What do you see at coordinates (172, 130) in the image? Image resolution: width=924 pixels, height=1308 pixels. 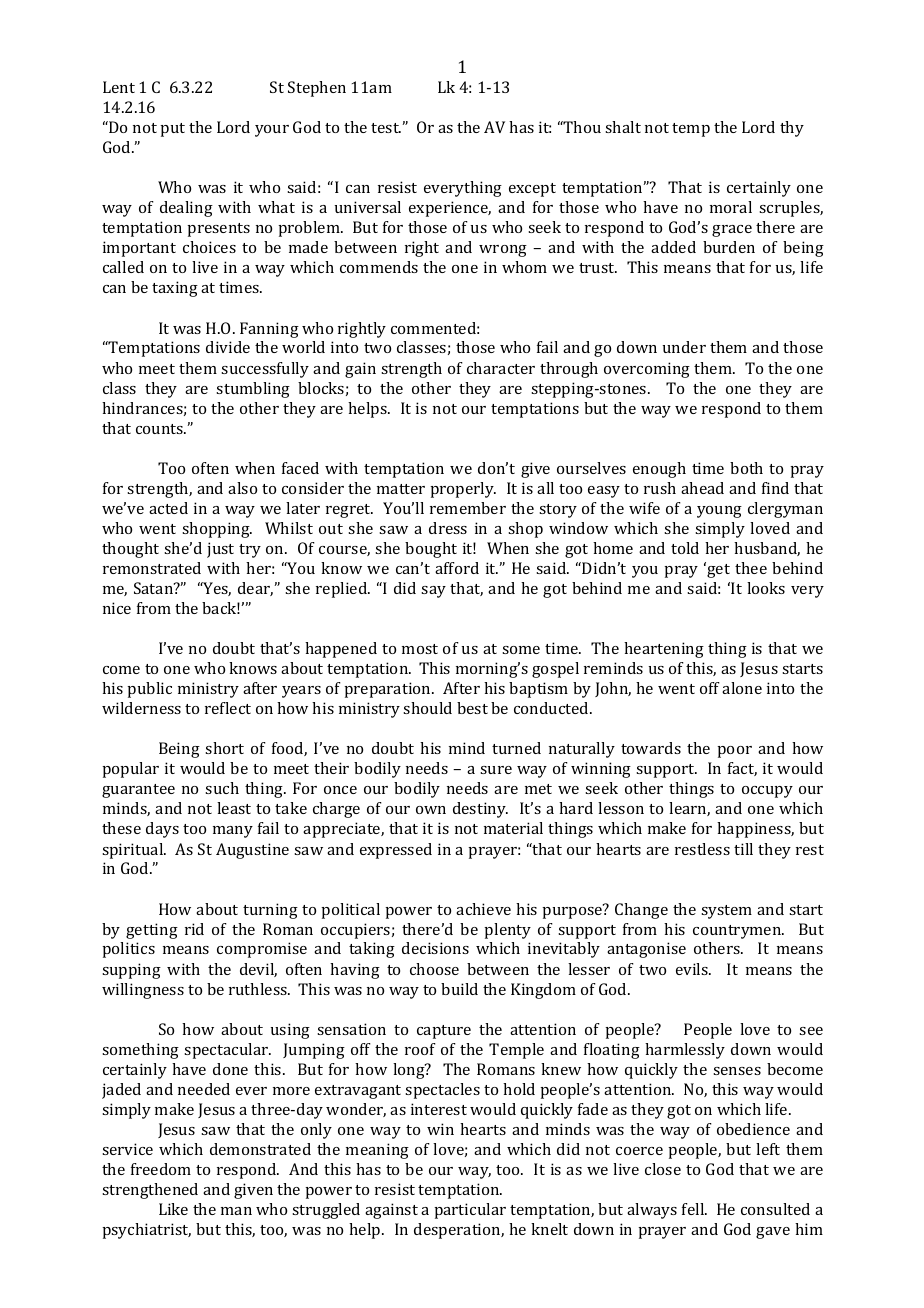 I see `put` at bounding box center [172, 130].
